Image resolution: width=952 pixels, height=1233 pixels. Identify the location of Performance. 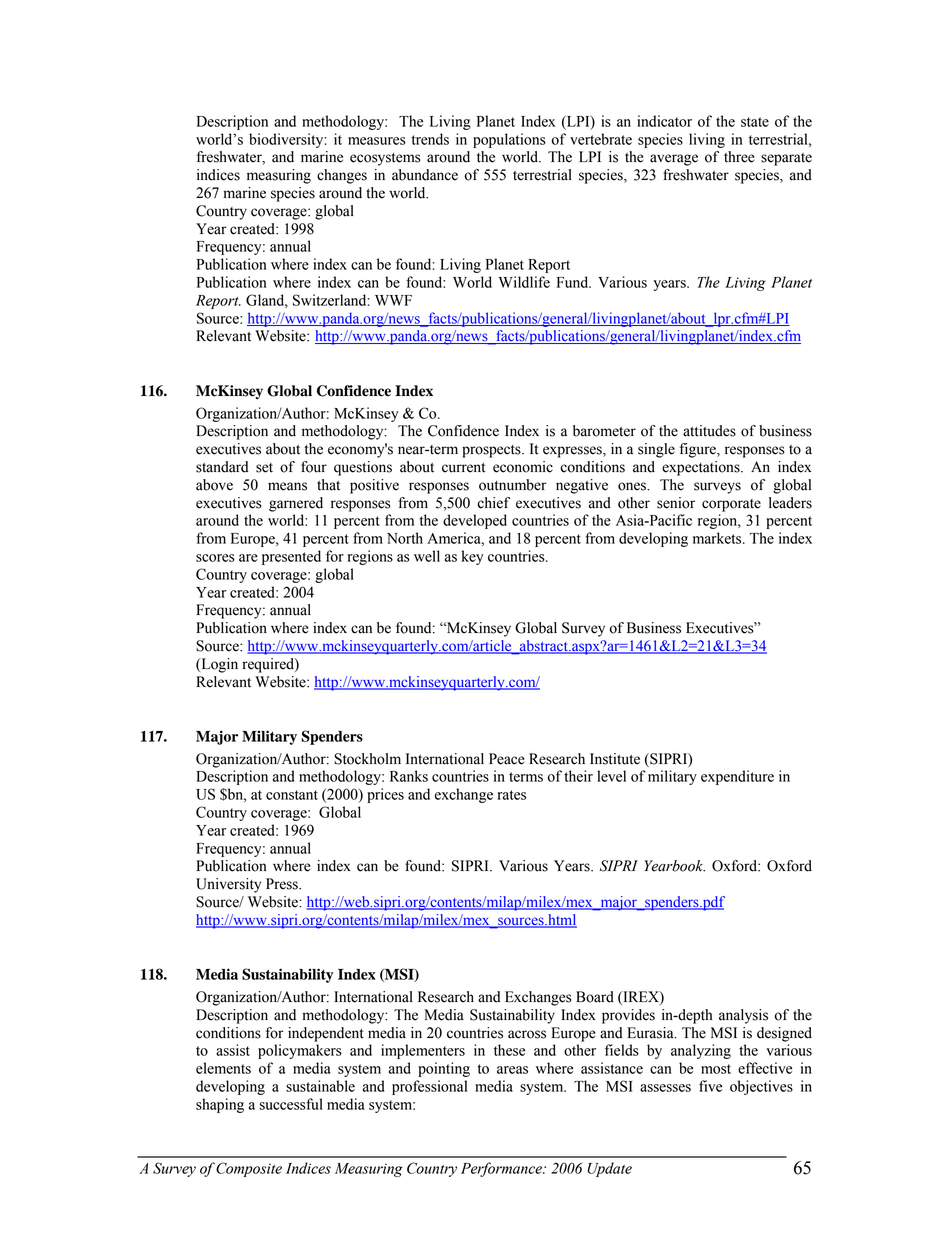
(502, 1169).
